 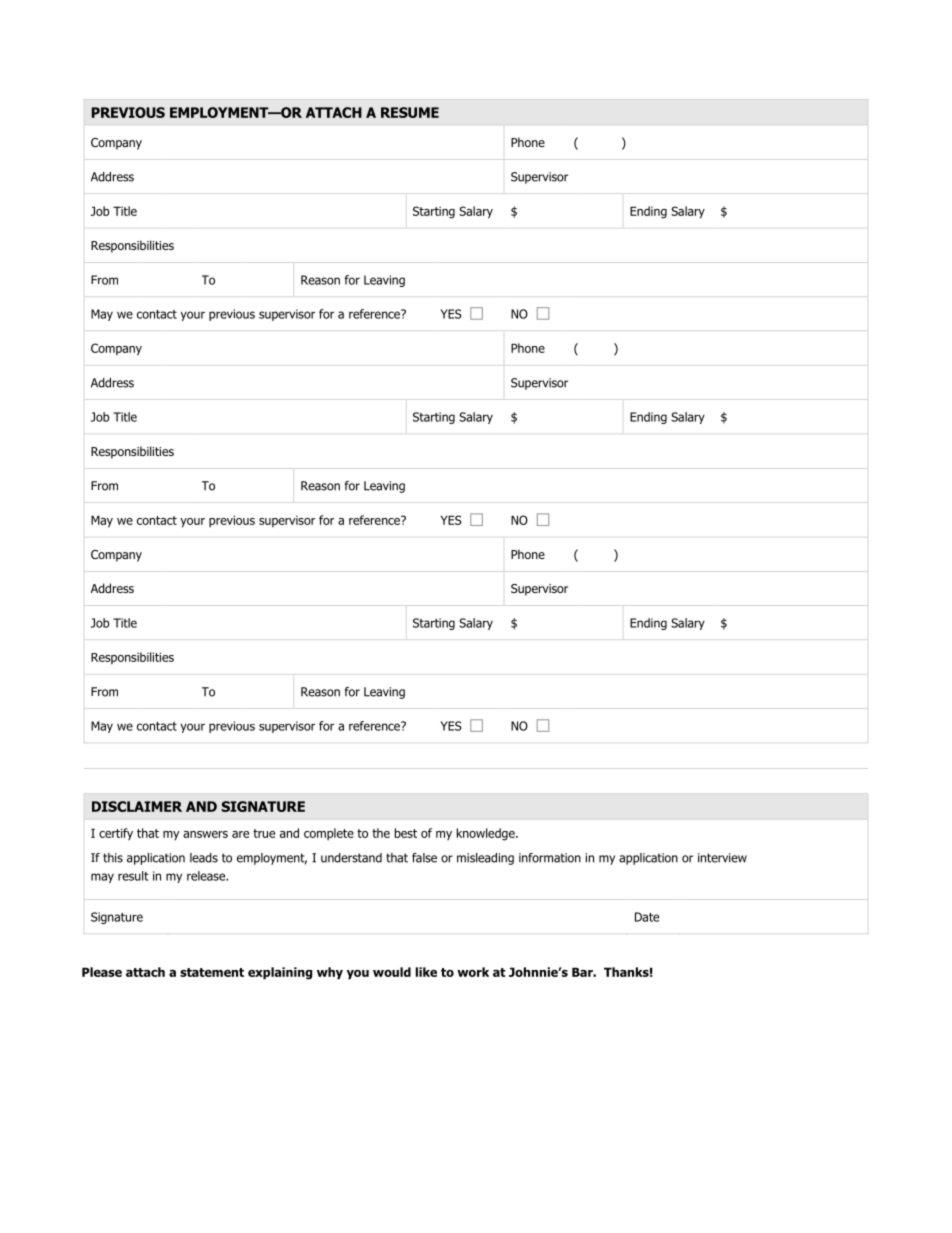 I want to click on statement, so click(x=212, y=972).
